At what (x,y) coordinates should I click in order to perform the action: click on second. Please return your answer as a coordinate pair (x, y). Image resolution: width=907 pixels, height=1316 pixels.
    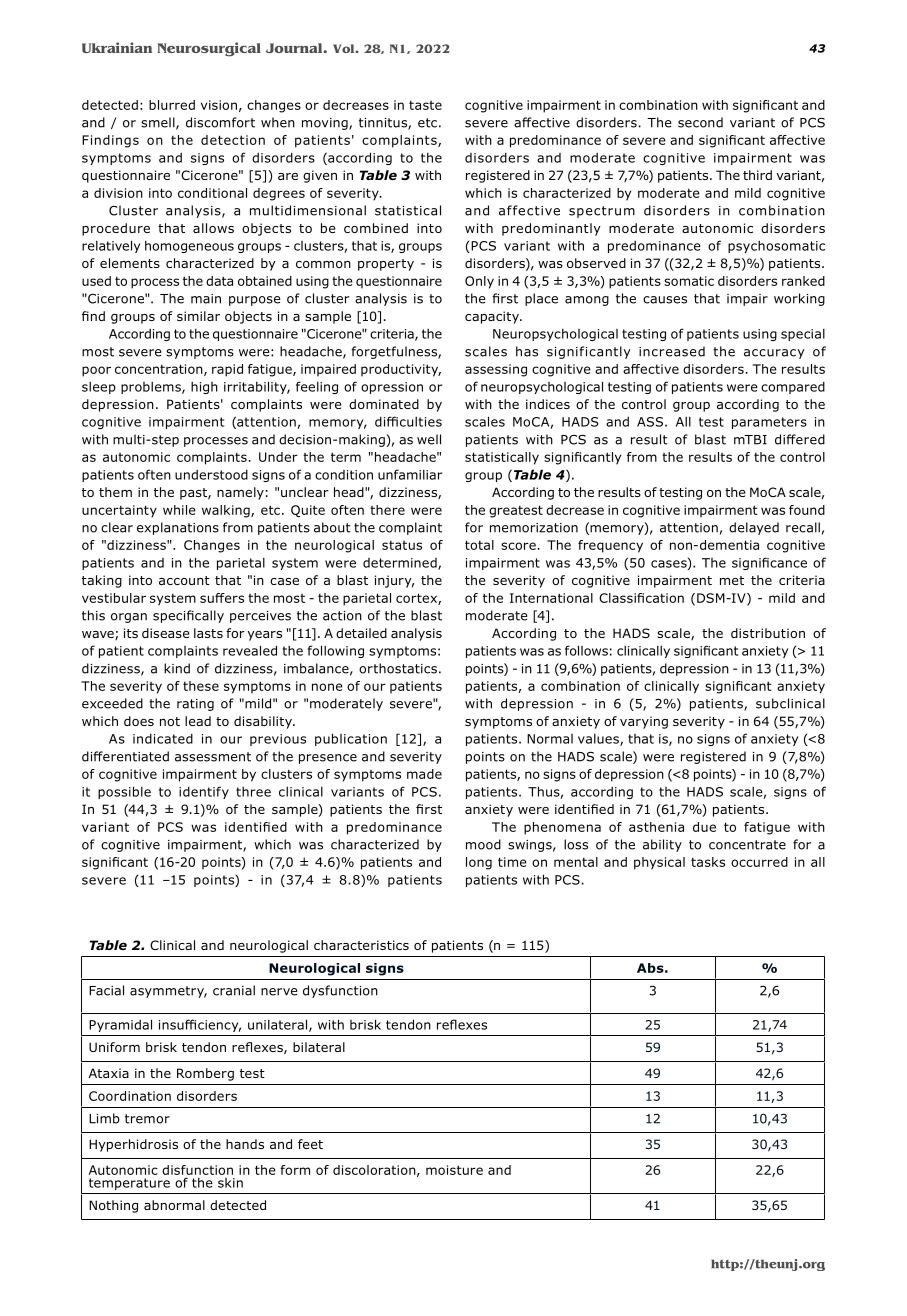
    Looking at the image, I should click on (700, 122).
